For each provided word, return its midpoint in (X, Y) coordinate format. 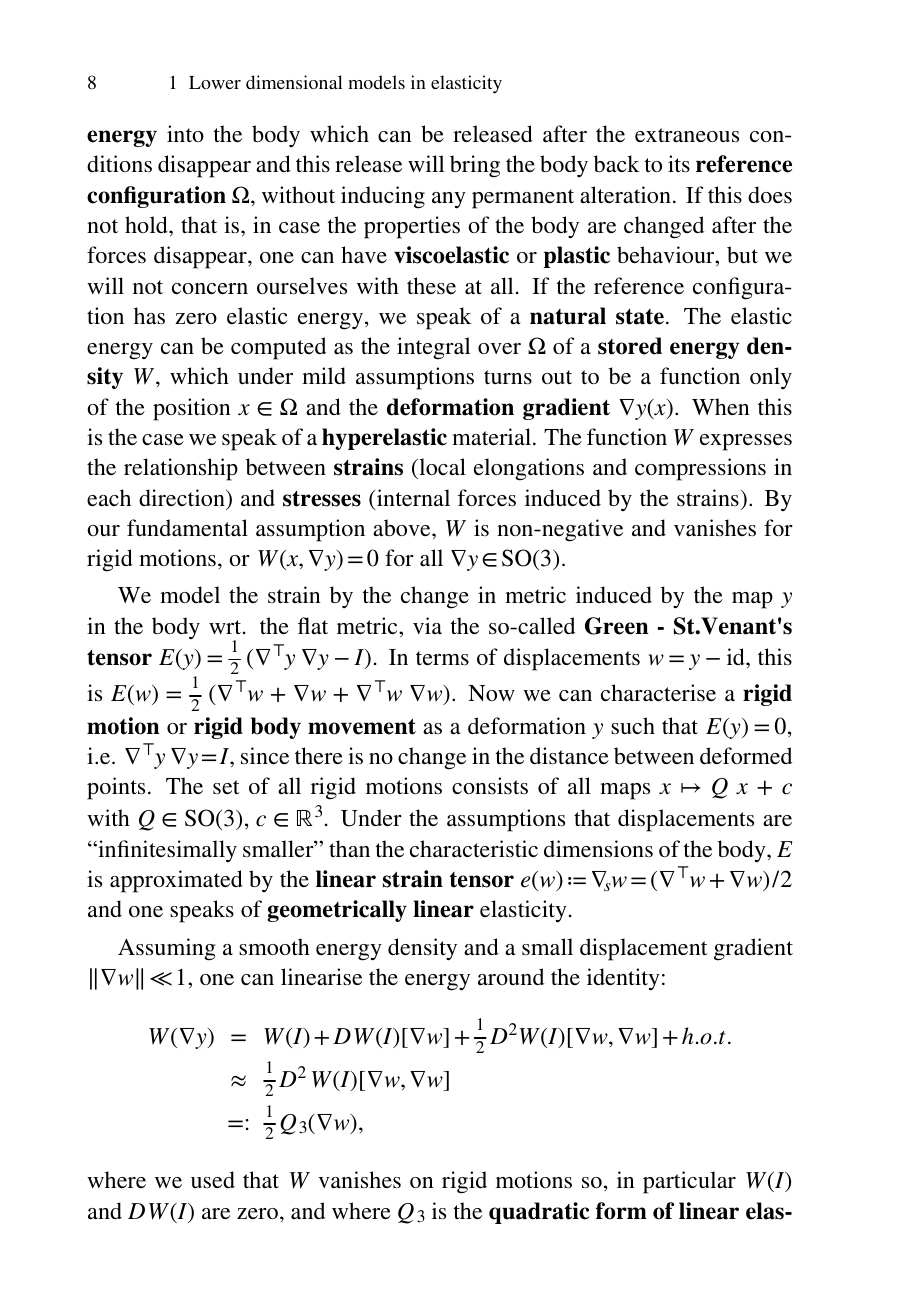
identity (623, 979)
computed (278, 348)
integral (433, 348)
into (185, 133)
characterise (658, 692)
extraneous (687, 135)
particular (689, 1182)
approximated (176, 881)
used (213, 1180)
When (721, 406)
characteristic (474, 848)
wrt (226, 627)
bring (475, 166)
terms (442, 658)
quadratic (539, 1213)
